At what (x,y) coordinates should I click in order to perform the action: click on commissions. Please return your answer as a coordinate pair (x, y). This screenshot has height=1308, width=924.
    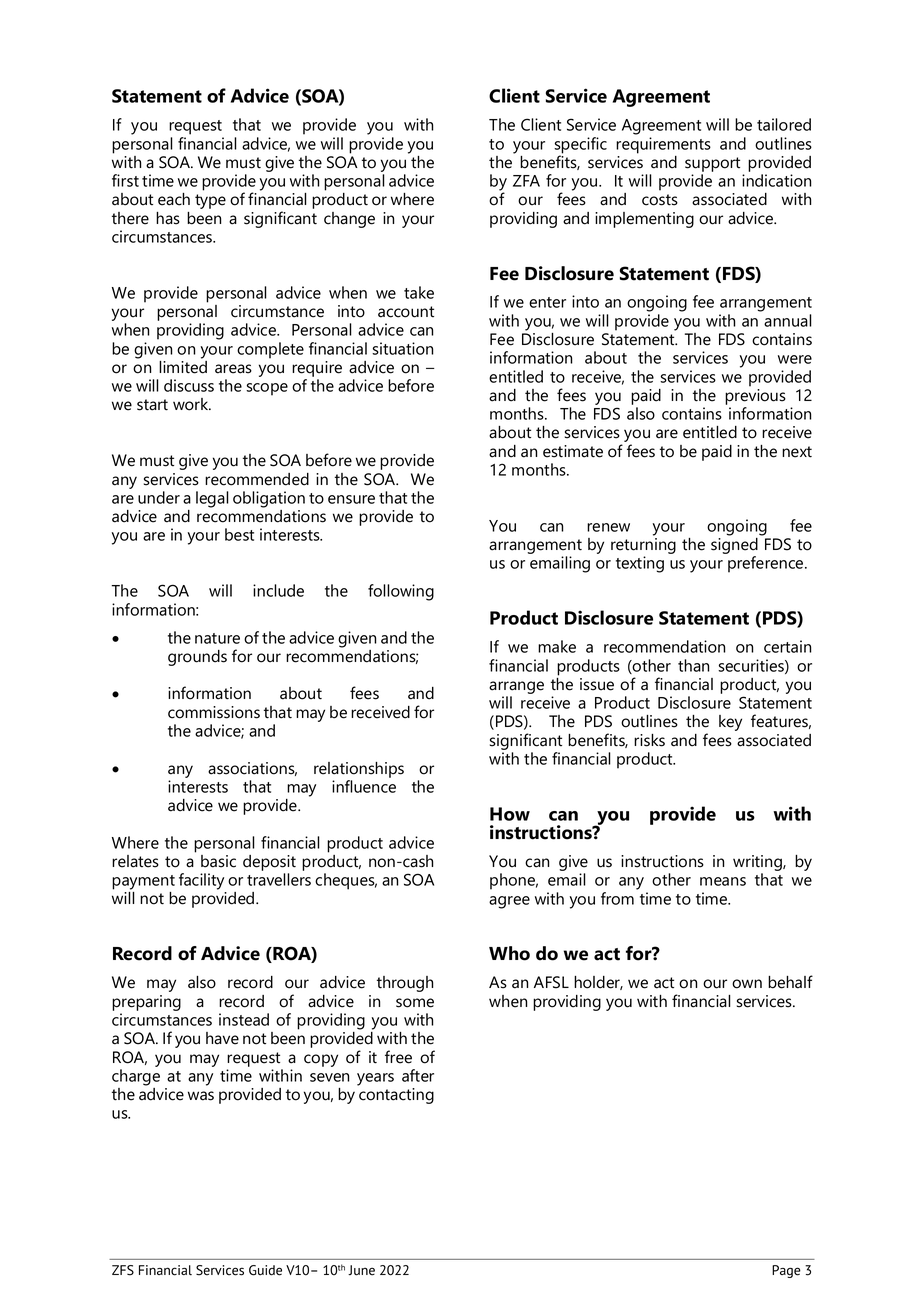
    Looking at the image, I should click on (214, 712).
